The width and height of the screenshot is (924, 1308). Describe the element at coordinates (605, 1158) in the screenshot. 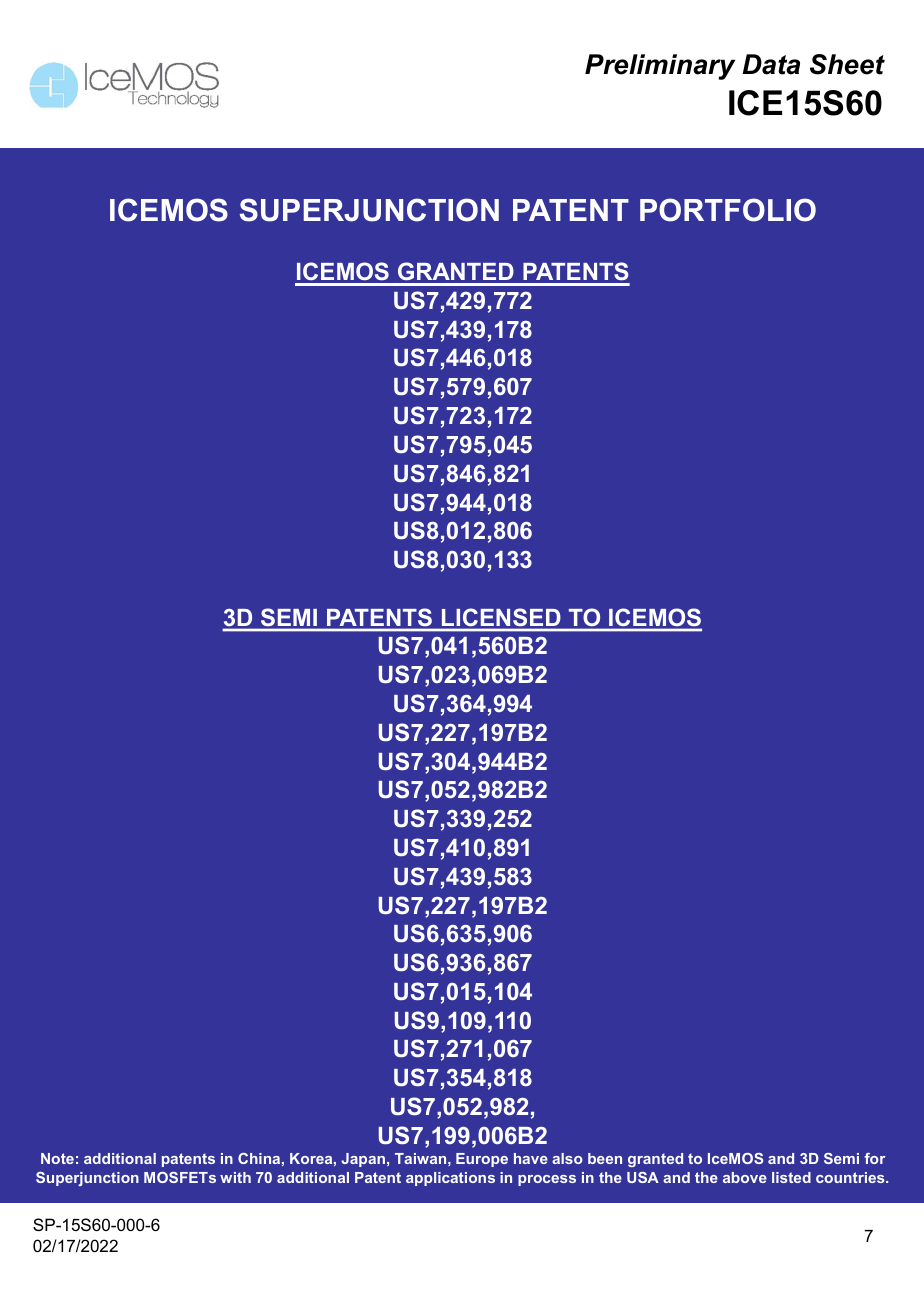

I see `been` at that location.
